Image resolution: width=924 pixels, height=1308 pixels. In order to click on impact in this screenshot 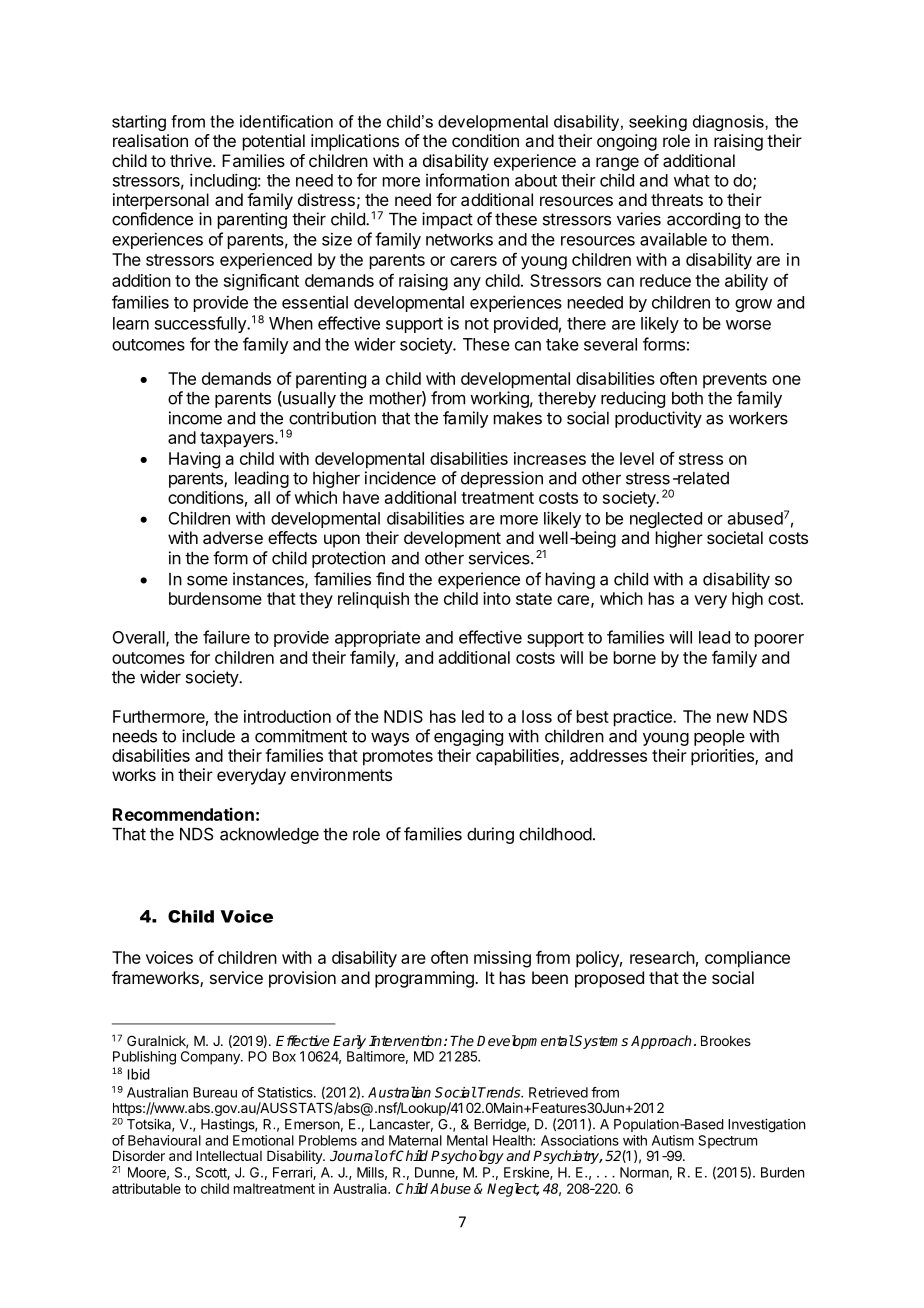, I will do `click(447, 220)`.
